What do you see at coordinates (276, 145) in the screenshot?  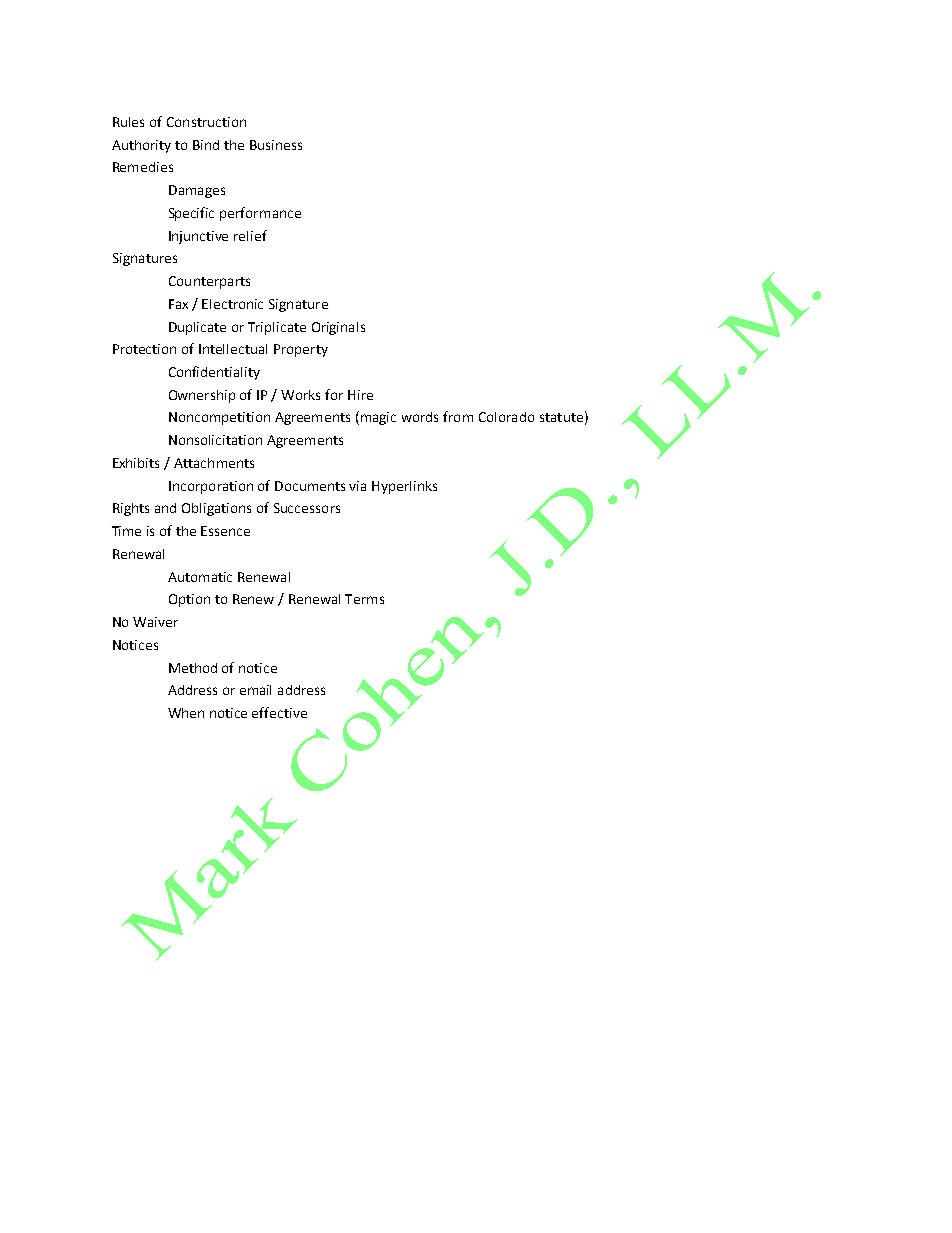 I see `Business` at bounding box center [276, 145].
